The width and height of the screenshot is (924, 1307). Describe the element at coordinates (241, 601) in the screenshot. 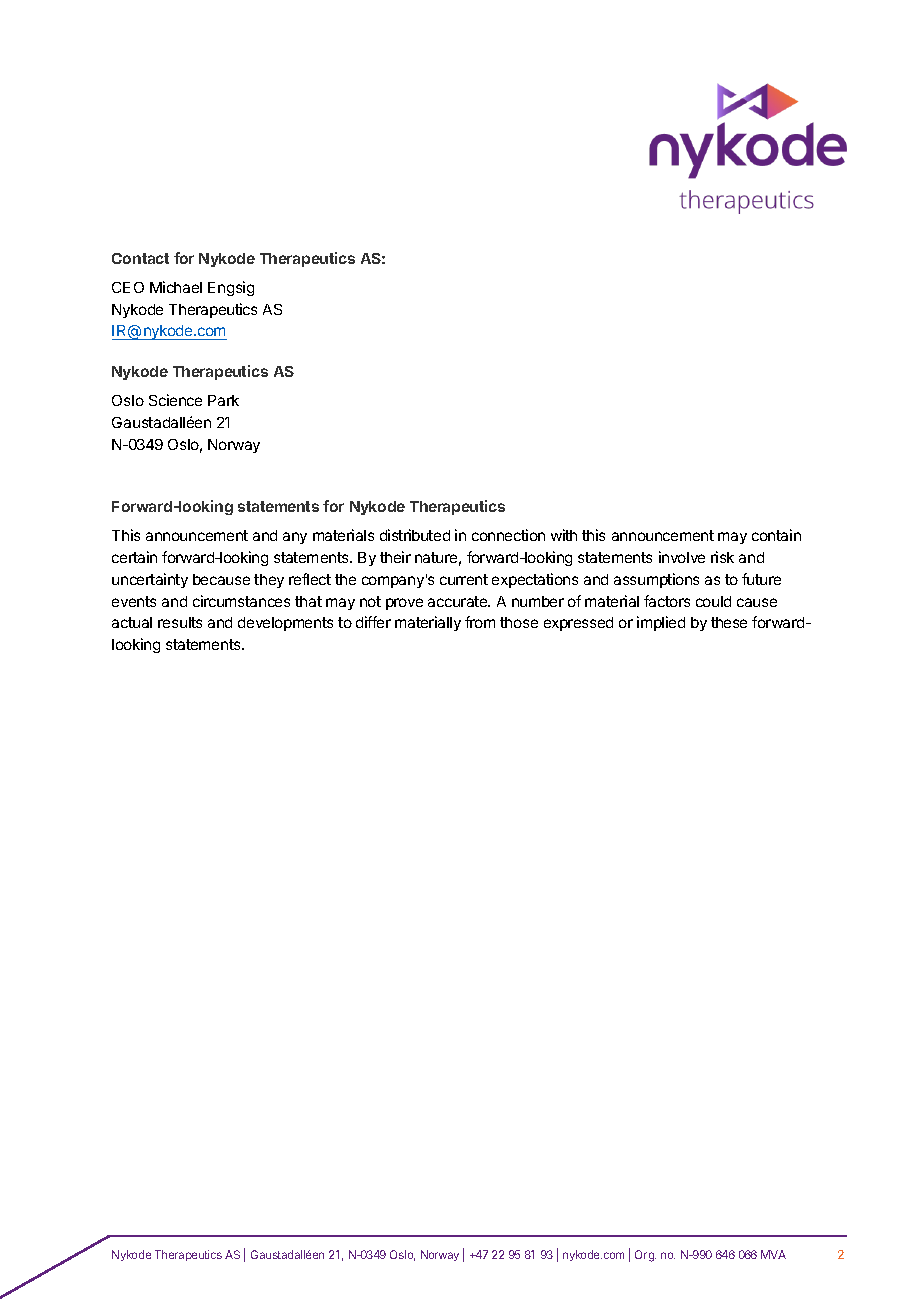

I see `circumstances` at that location.
